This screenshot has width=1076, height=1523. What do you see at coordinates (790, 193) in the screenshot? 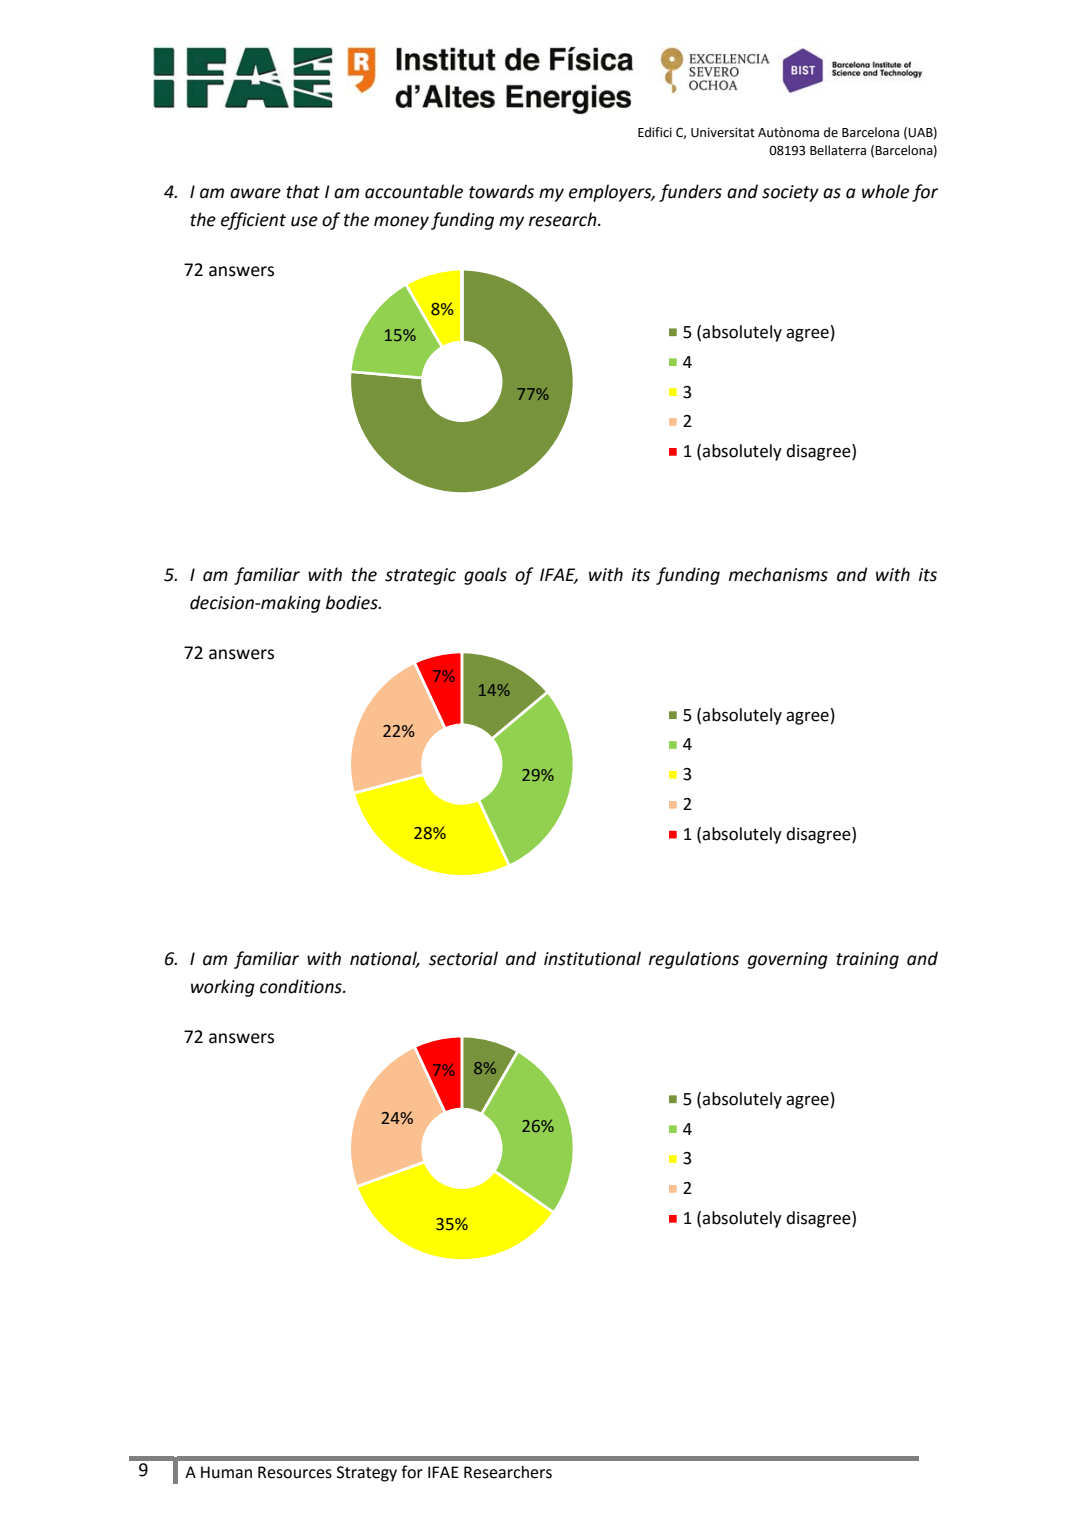
I see `society` at bounding box center [790, 193].
